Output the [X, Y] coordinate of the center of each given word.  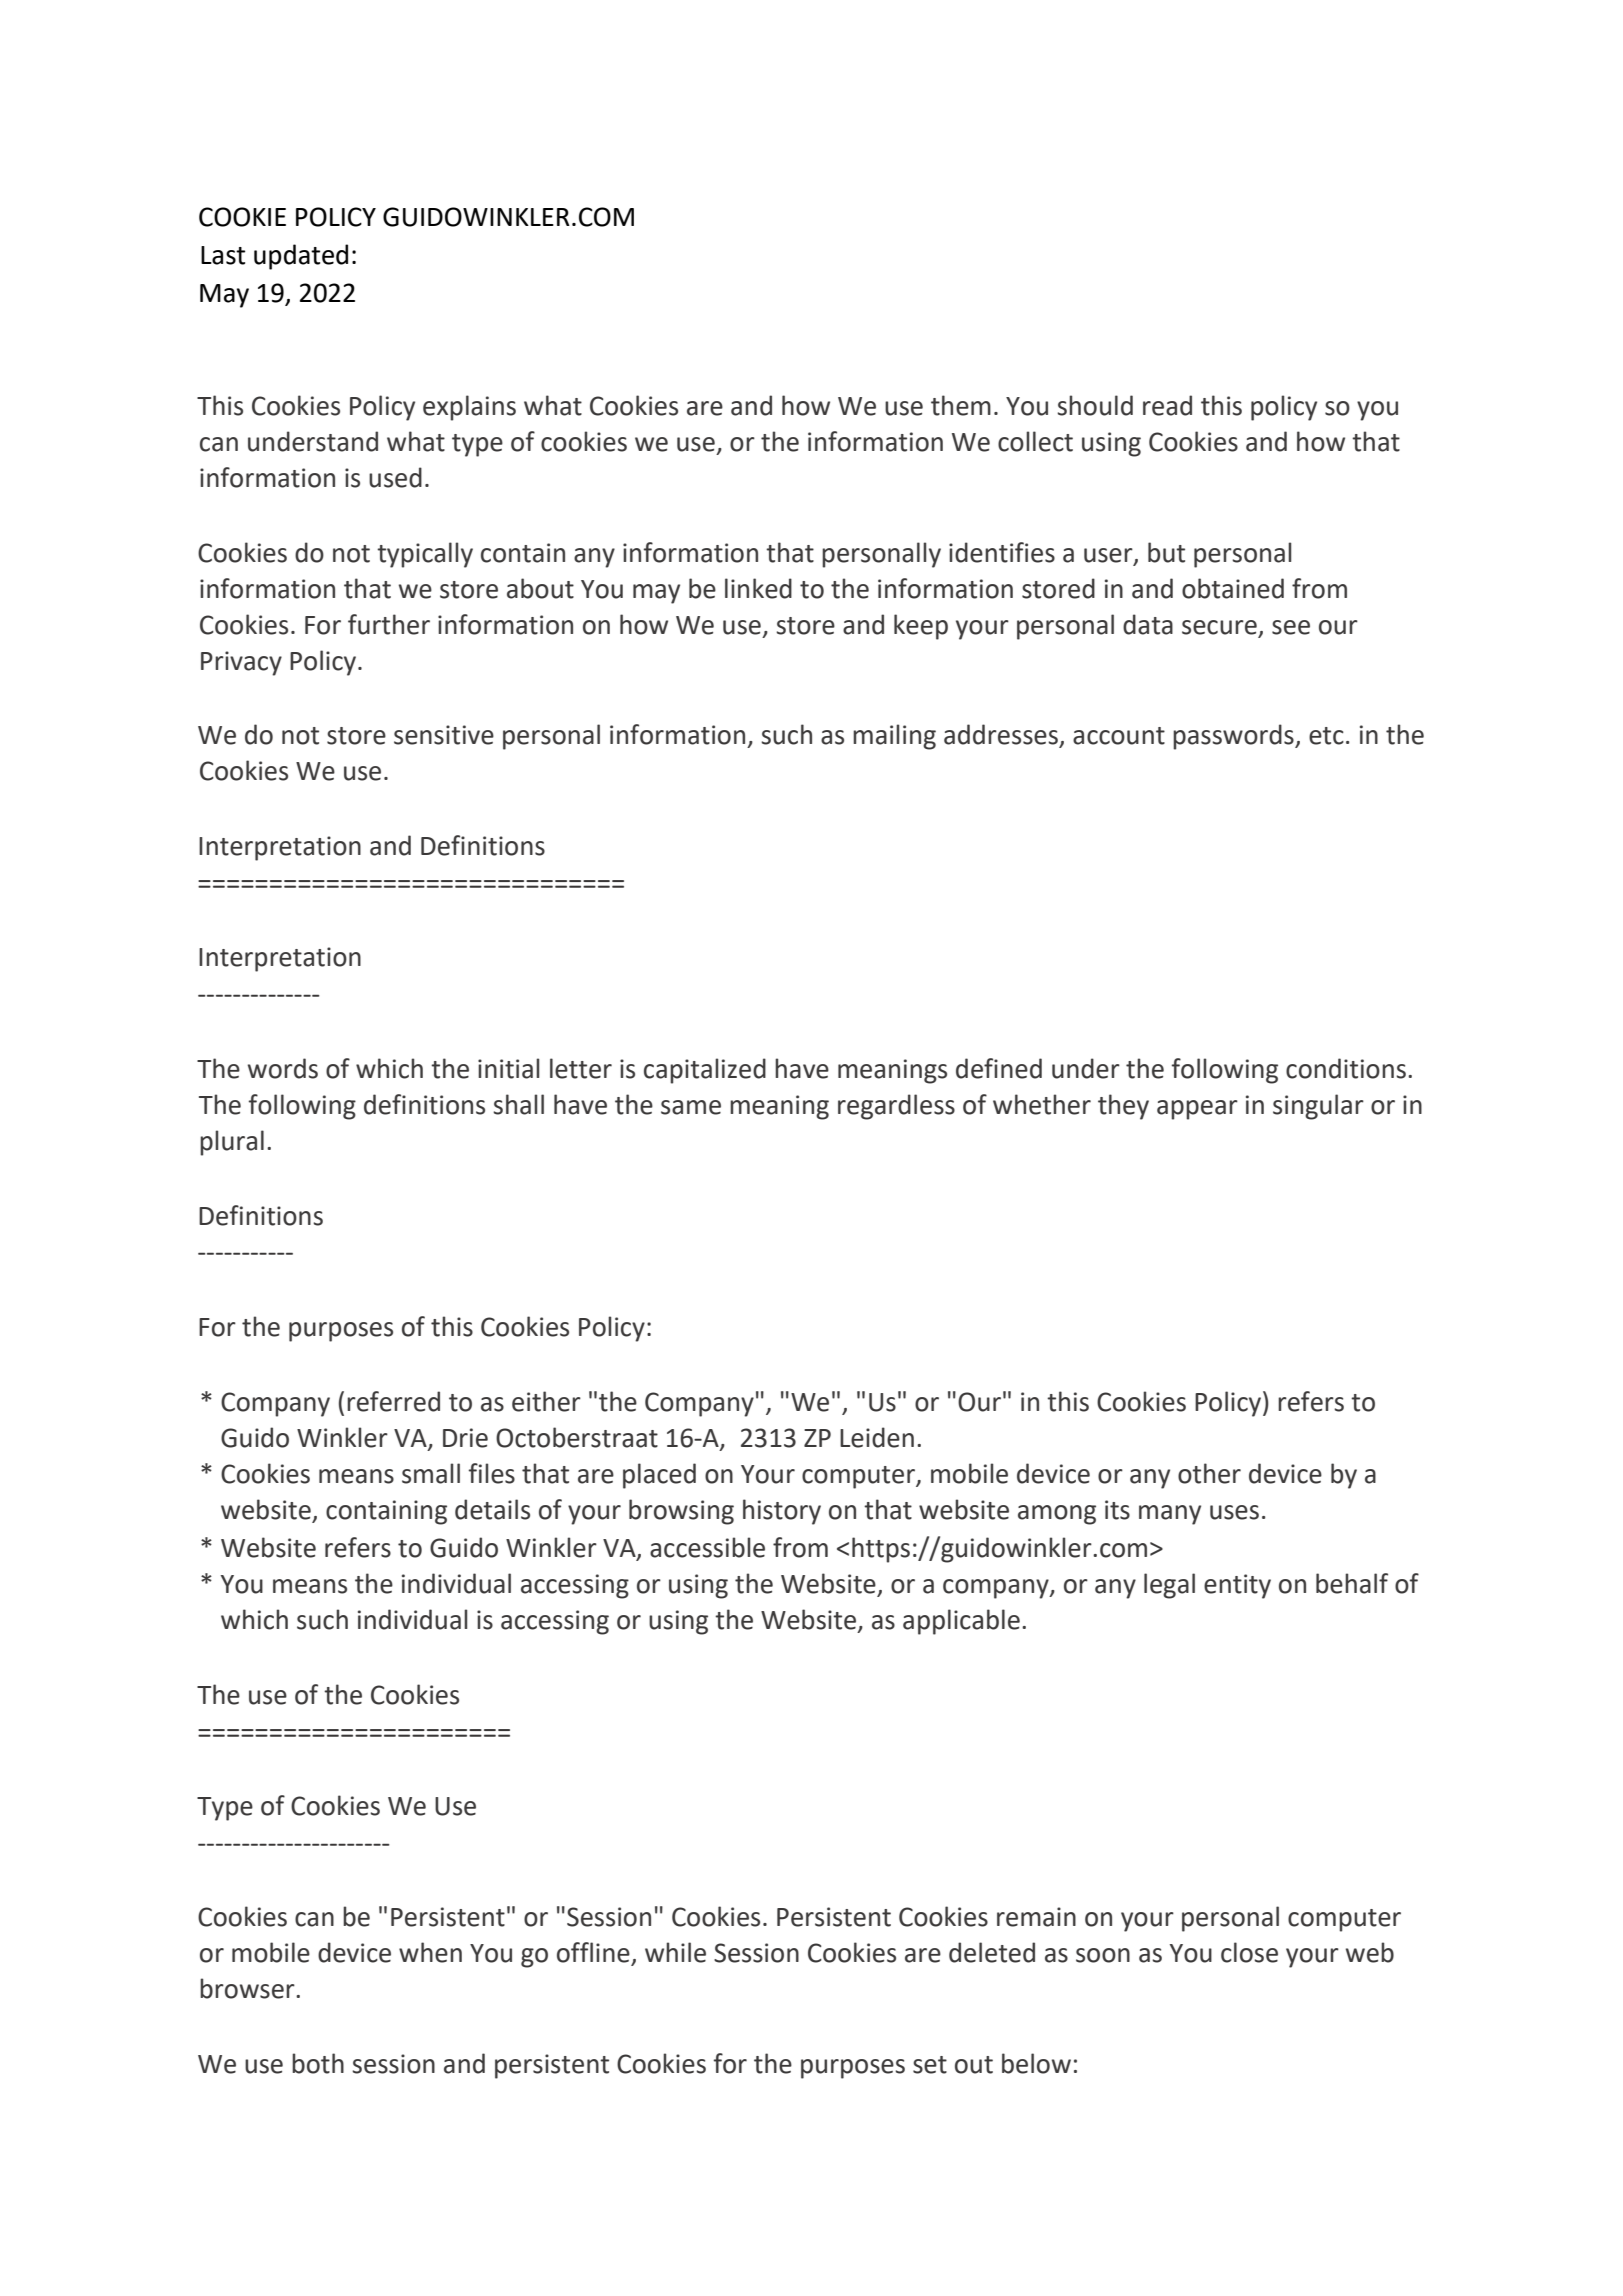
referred [393, 1401]
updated [301, 257]
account [1119, 736]
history [782, 1512]
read [1167, 405]
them [961, 405]
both [318, 2063]
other [1209, 1473]
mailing [894, 737]
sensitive [444, 735]
